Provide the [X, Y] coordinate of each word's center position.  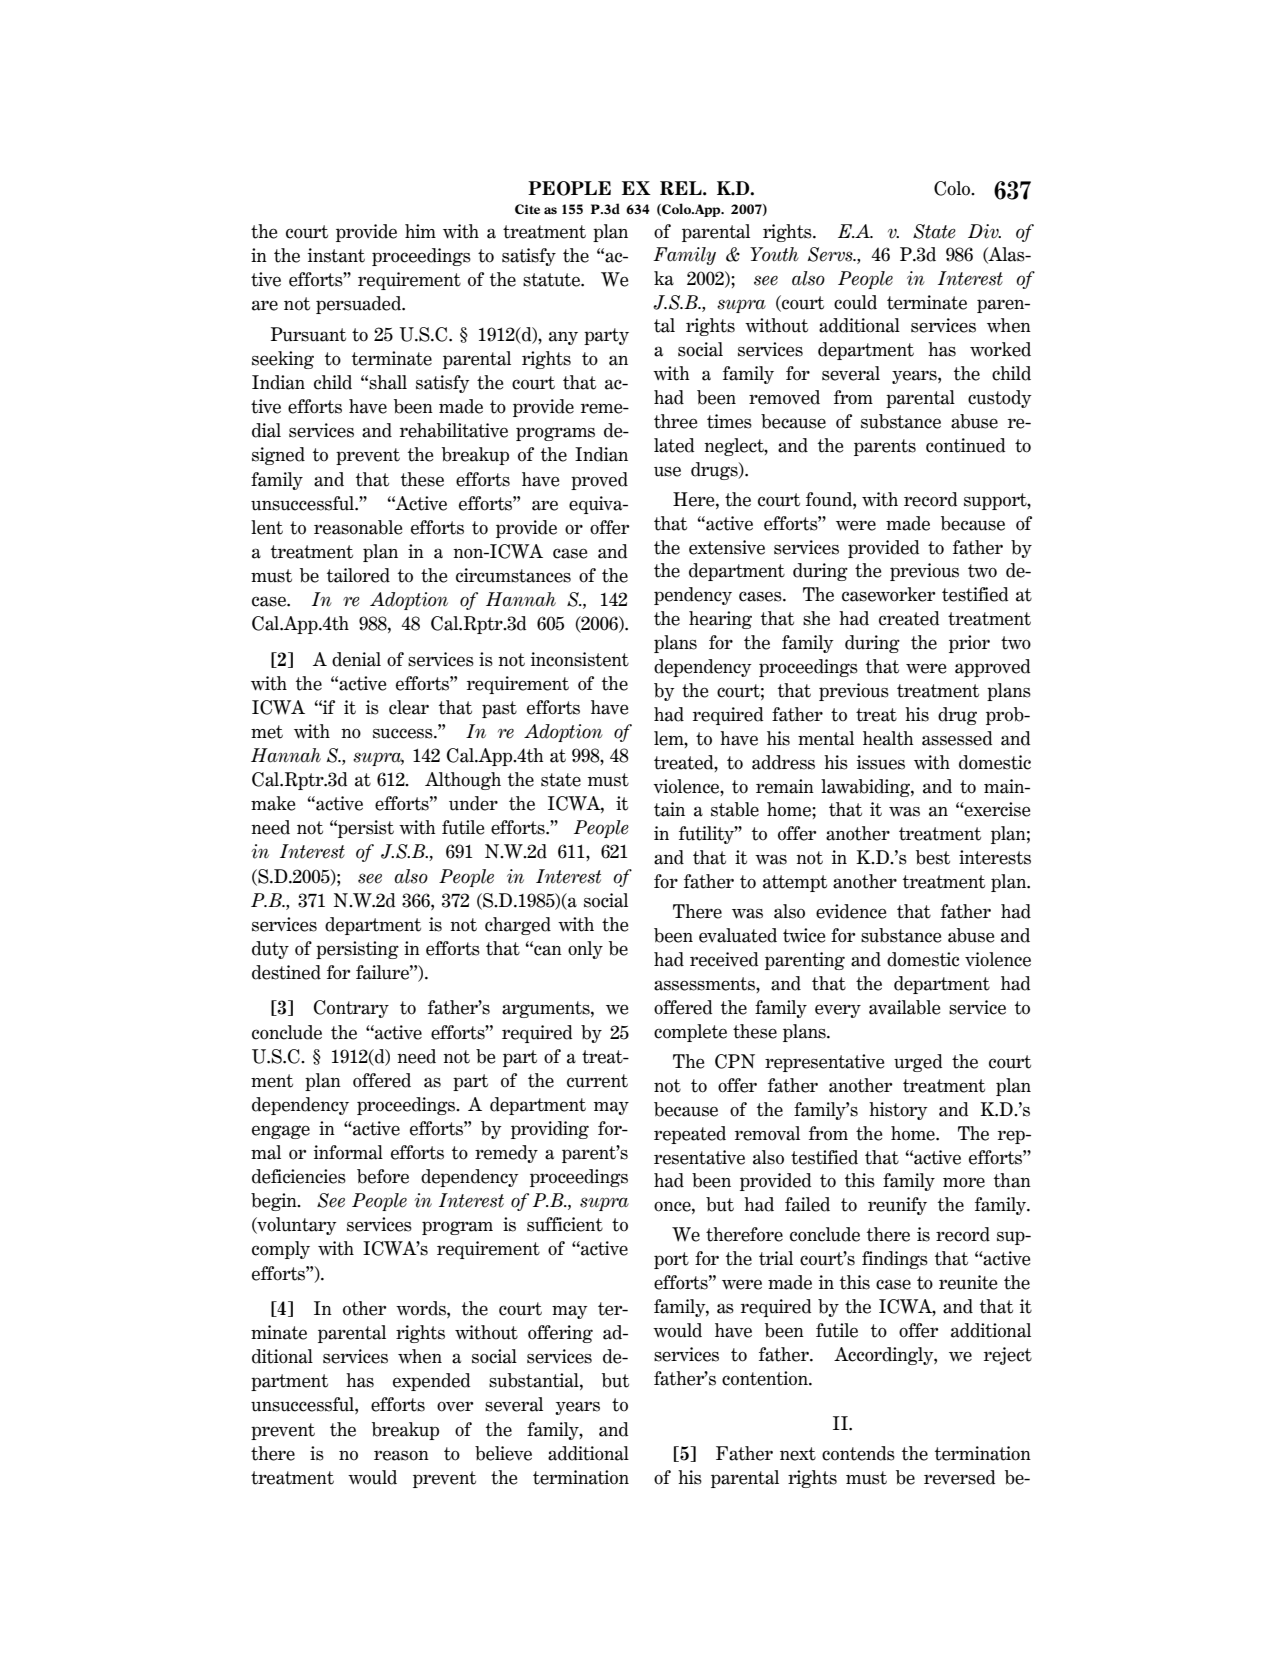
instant [336, 255]
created [909, 618]
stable [735, 809]
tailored [358, 575]
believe [503, 1453]
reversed [959, 1477]
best [933, 857]
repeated [690, 1135]
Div [984, 231]
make [273, 803]
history [898, 1111]
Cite [527, 209]
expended [431, 1382]
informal [348, 1152]
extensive [727, 547]
